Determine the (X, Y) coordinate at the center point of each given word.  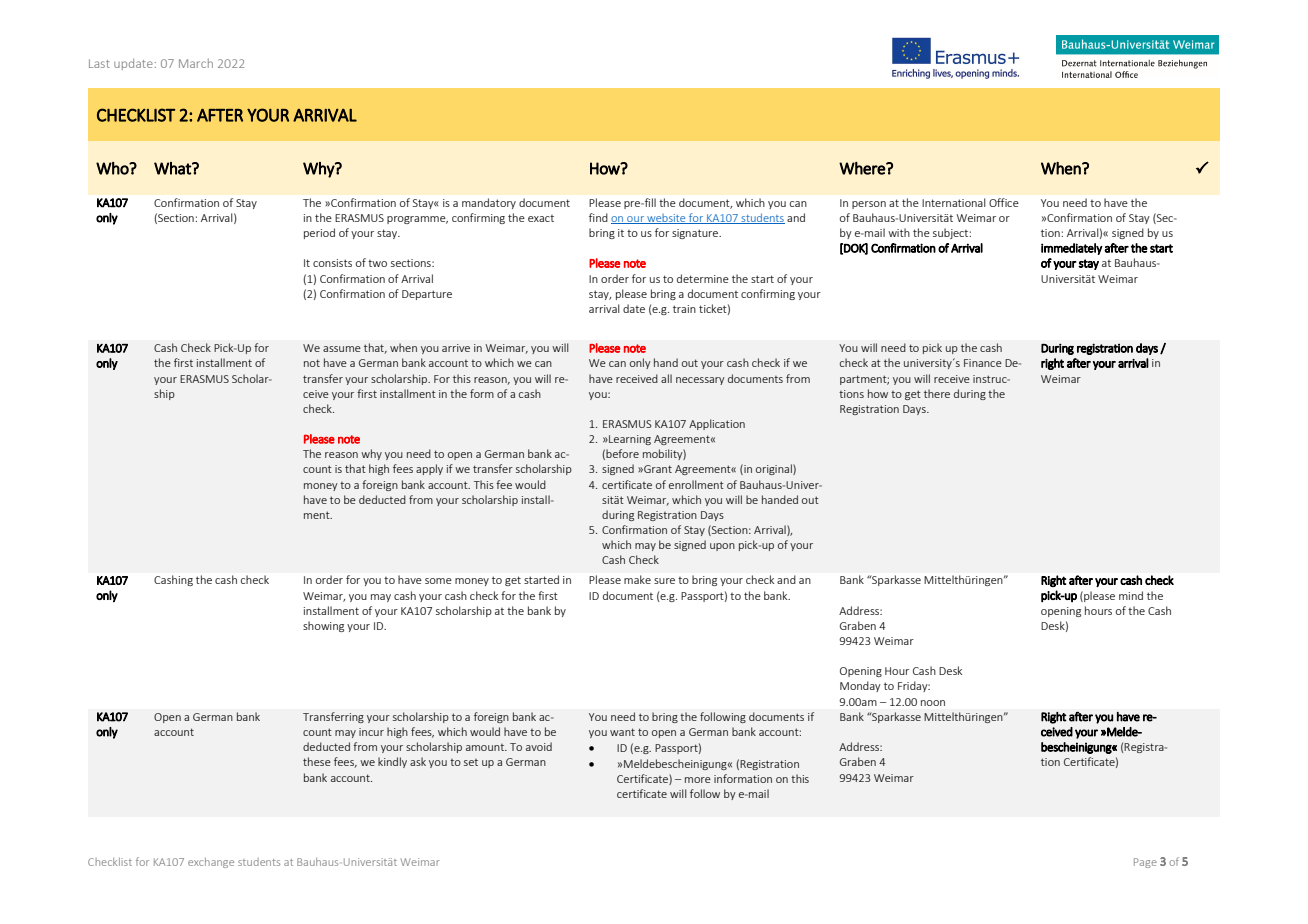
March (196, 63)
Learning (629, 440)
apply (429, 469)
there (937, 393)
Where (863, 168)
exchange (211, 863)
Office (1004, 202)
